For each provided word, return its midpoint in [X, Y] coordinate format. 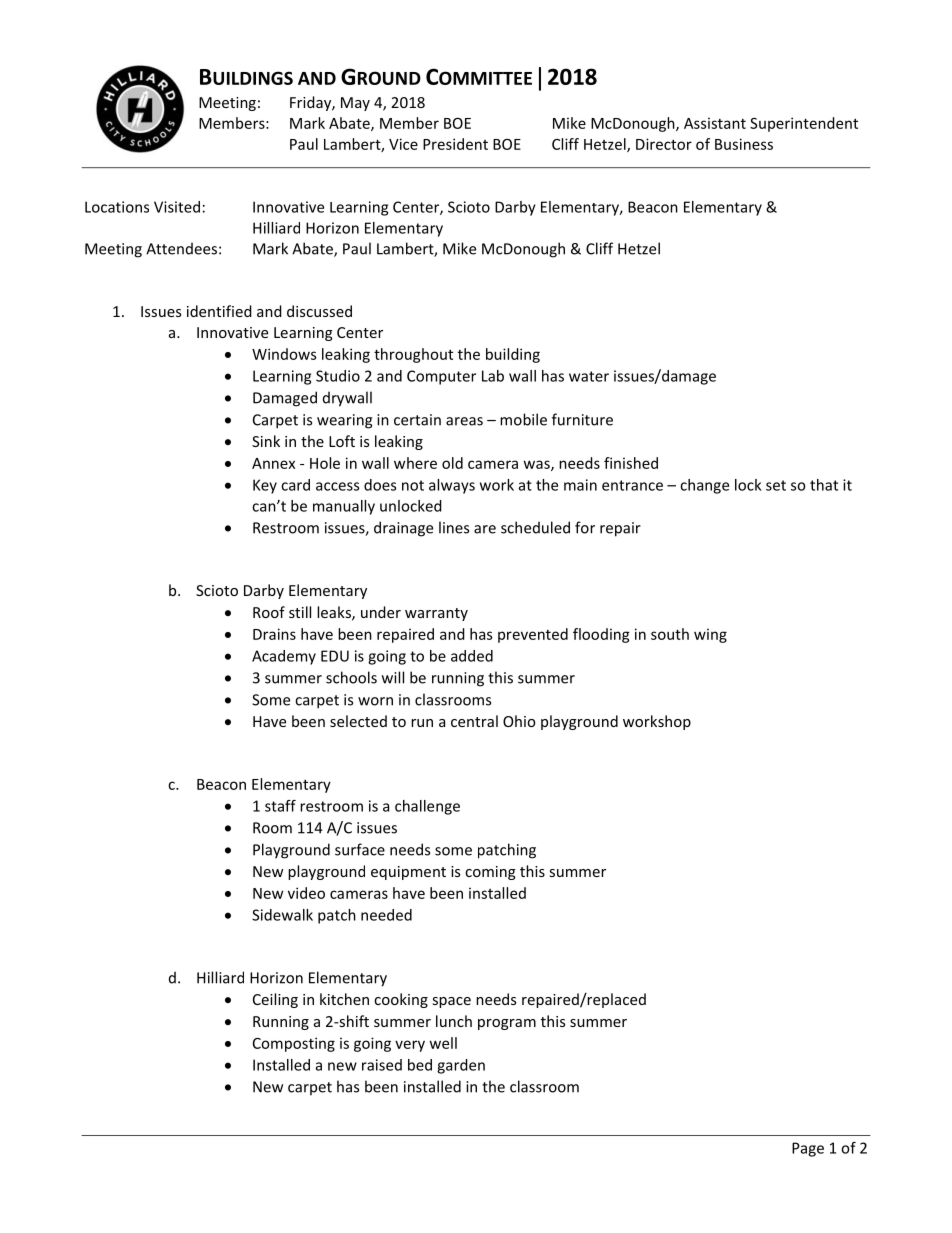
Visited [177, 207]
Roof [269, 612]
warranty [436, 614]
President [455, 144]
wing [710, 635]
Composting [294, 1044]
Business [744, 144]
